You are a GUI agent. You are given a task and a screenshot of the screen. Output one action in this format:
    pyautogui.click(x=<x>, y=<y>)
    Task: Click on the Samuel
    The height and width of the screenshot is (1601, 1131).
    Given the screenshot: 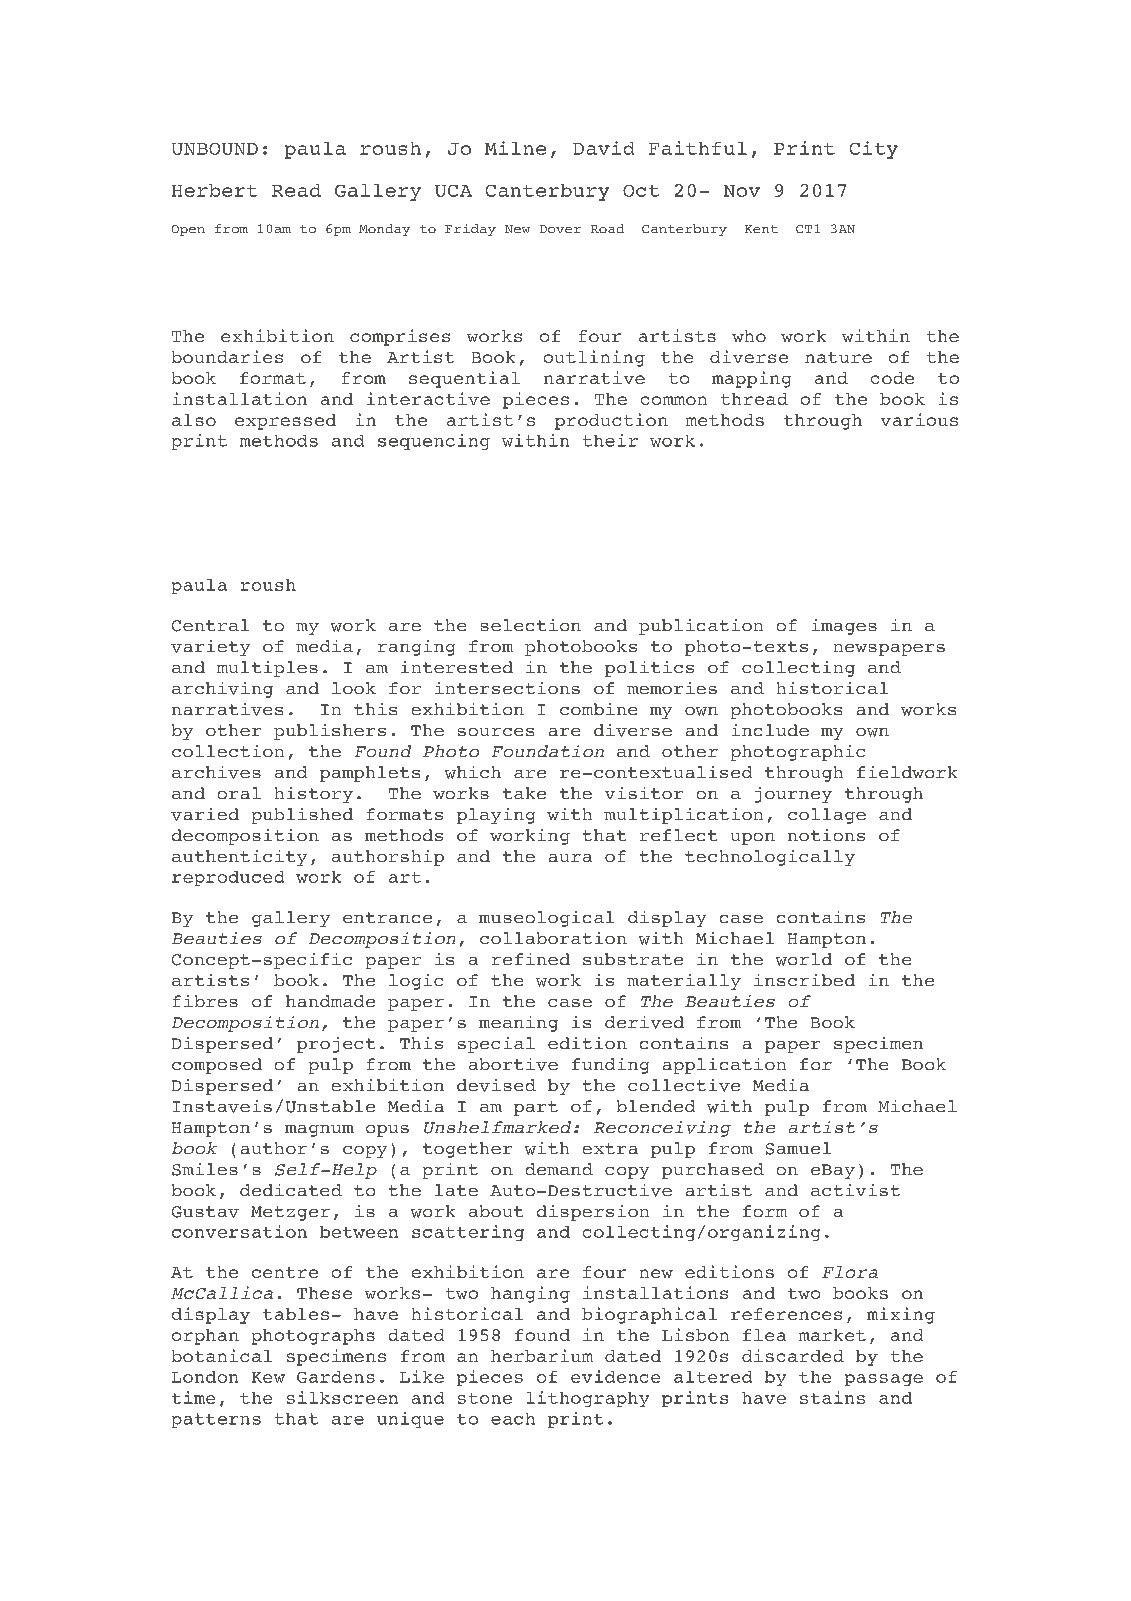 What is the action you would take?
    pyautogui.click(x=798, y=1148)
